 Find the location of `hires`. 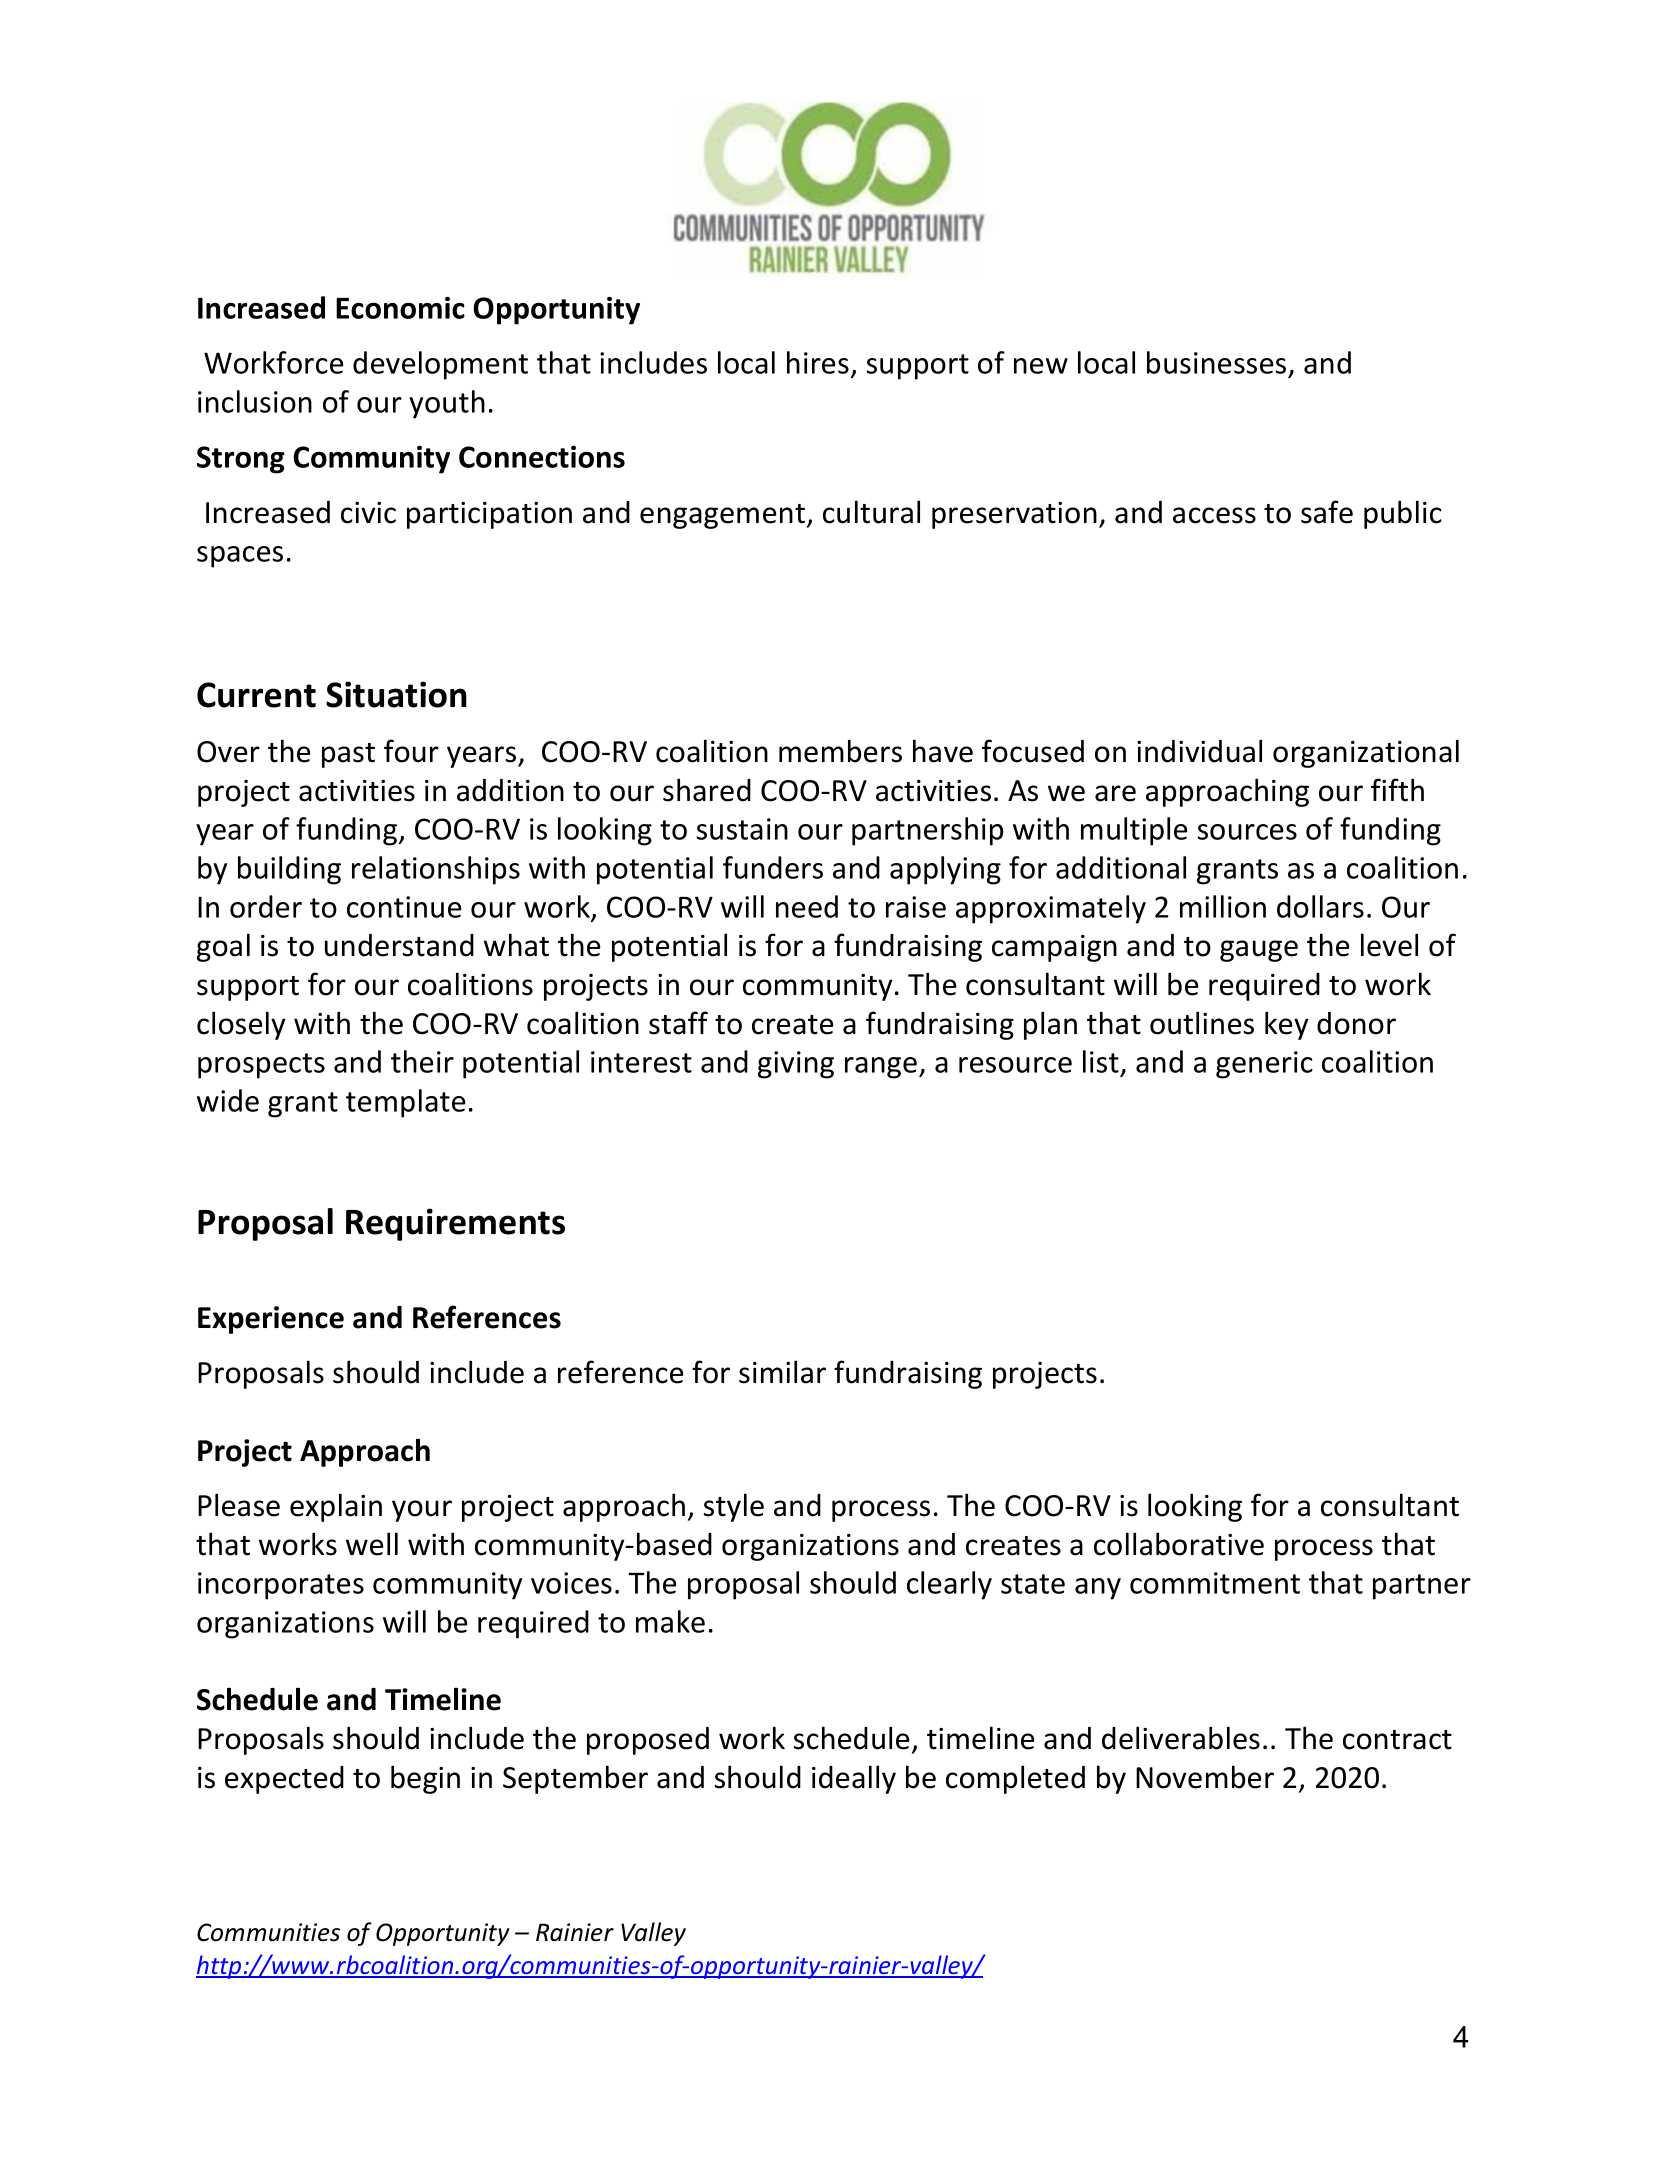

hires is located at coordinates (818, 362).
